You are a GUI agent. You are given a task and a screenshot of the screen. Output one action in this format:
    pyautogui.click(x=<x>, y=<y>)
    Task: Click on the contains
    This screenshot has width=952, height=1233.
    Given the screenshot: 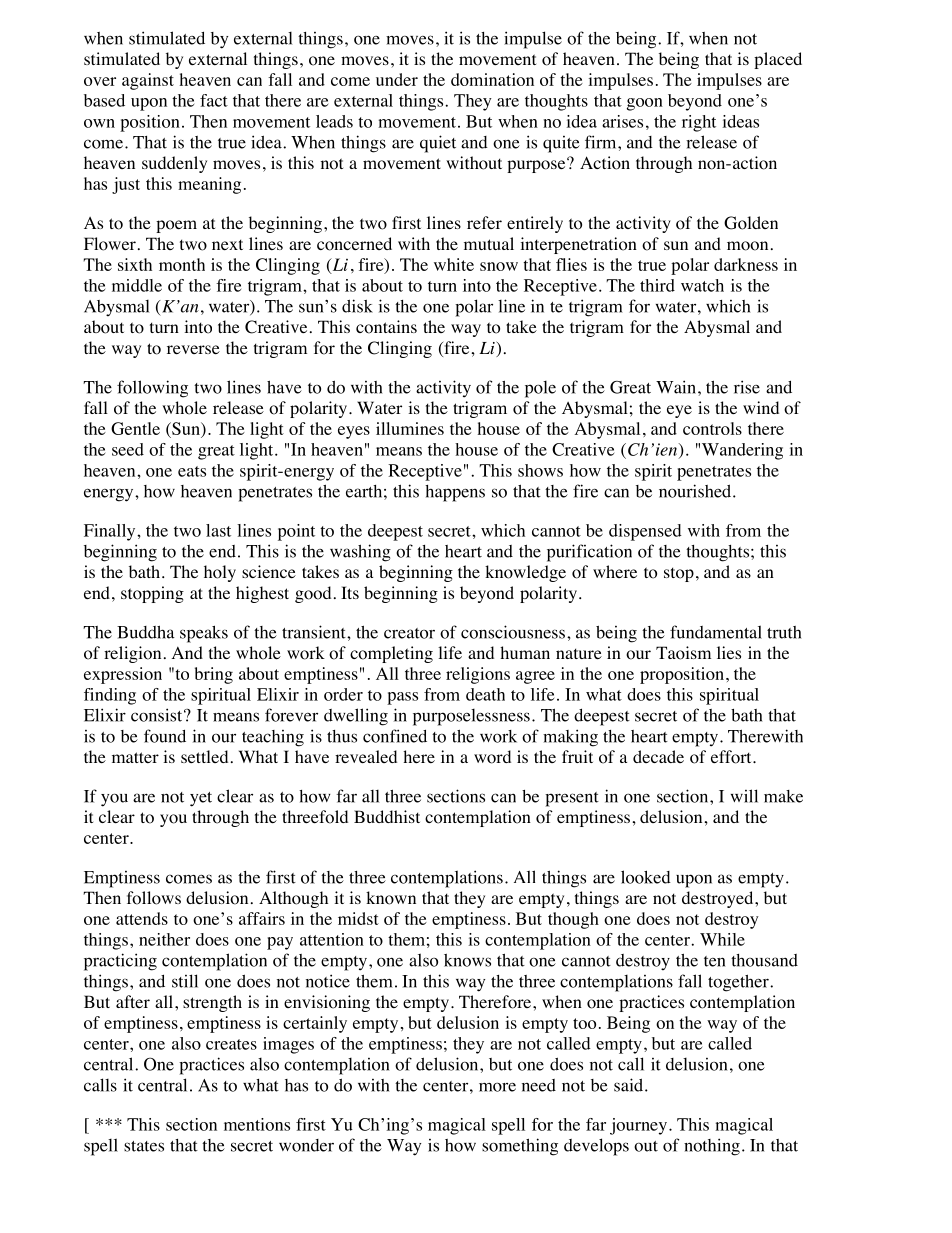 What is the action you would take?
    pyautogui.click(x=386, y=327)
